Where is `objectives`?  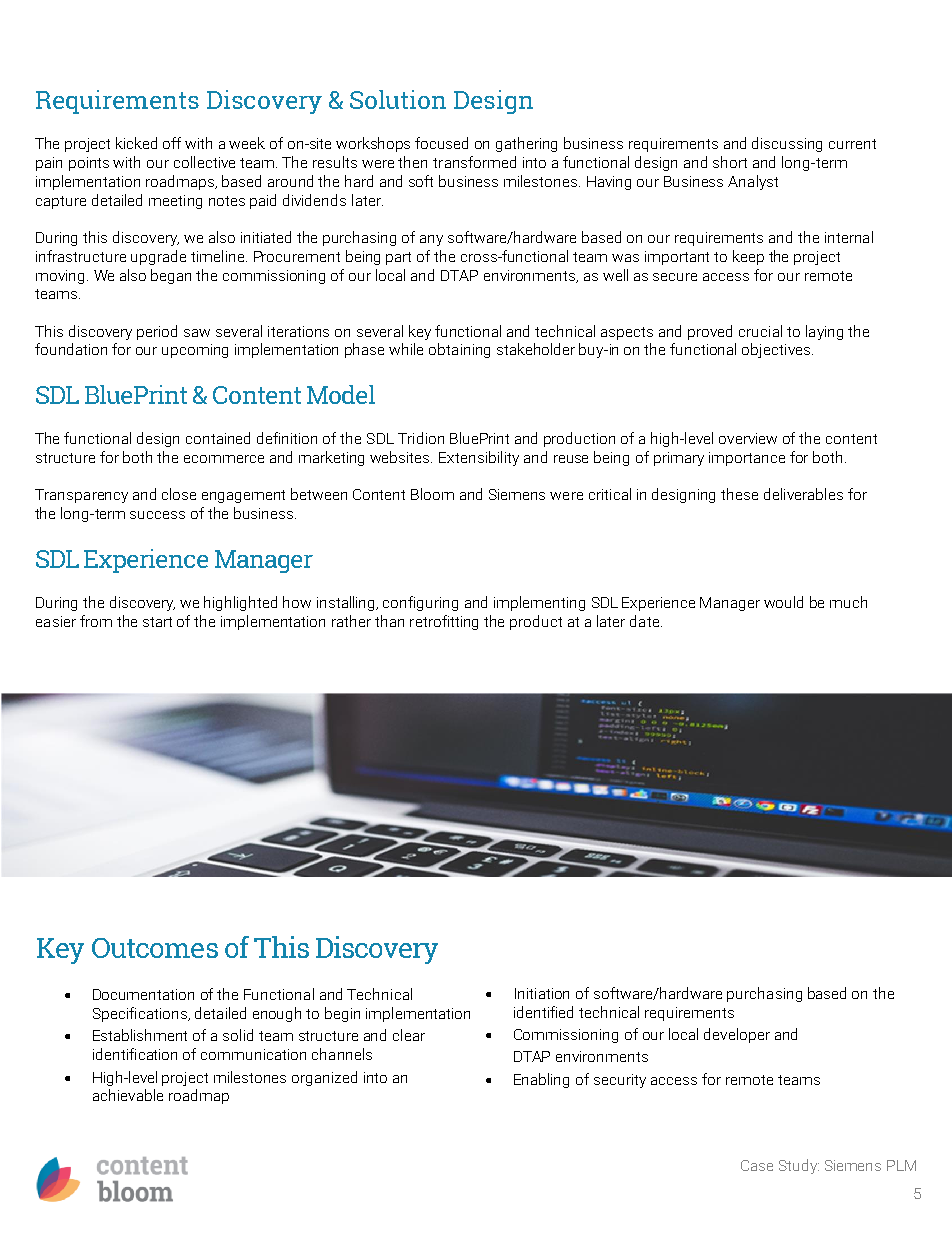
objectives is located at coordinates (777, 350).
